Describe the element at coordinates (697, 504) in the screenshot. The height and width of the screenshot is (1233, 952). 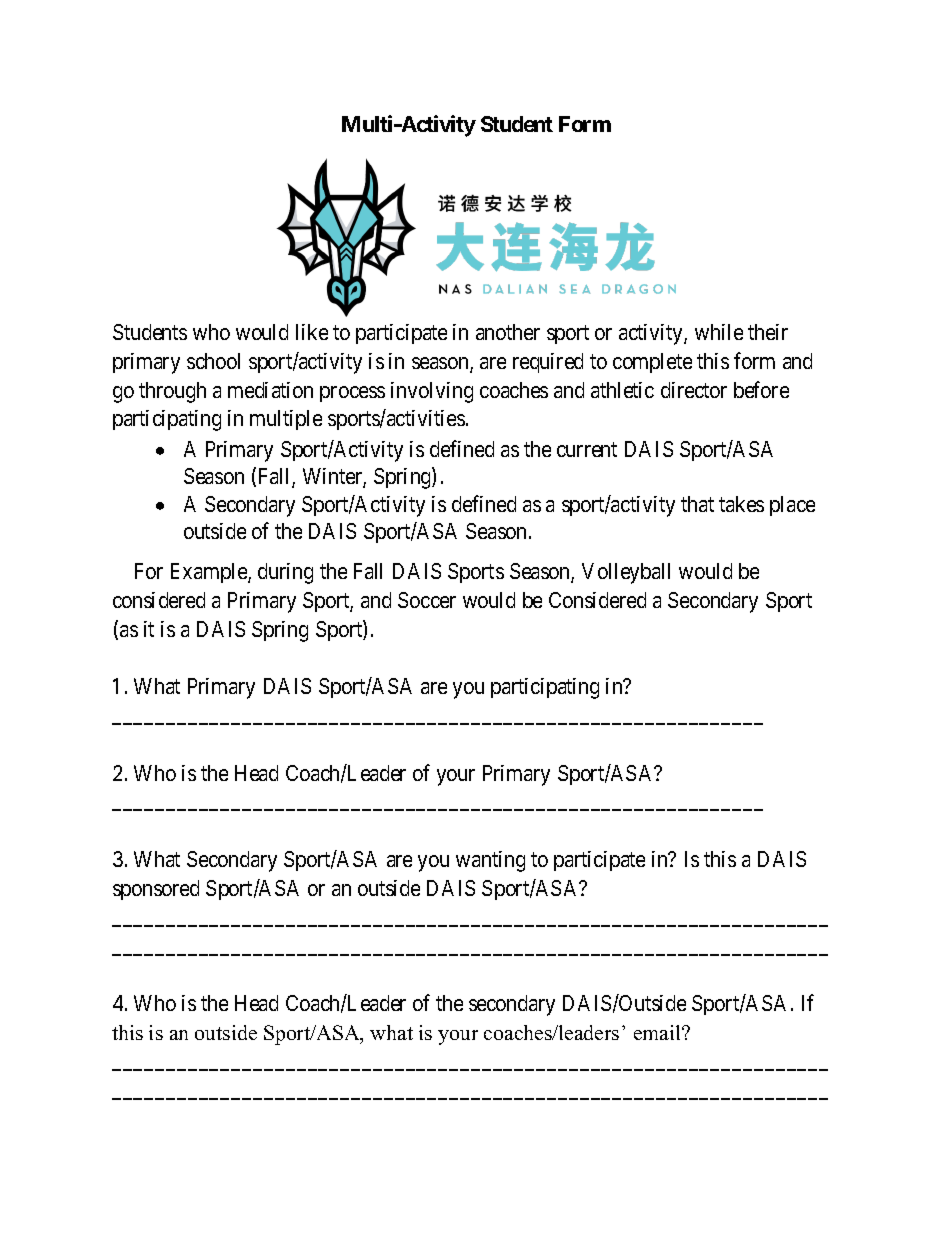
I see `that` at that location.
